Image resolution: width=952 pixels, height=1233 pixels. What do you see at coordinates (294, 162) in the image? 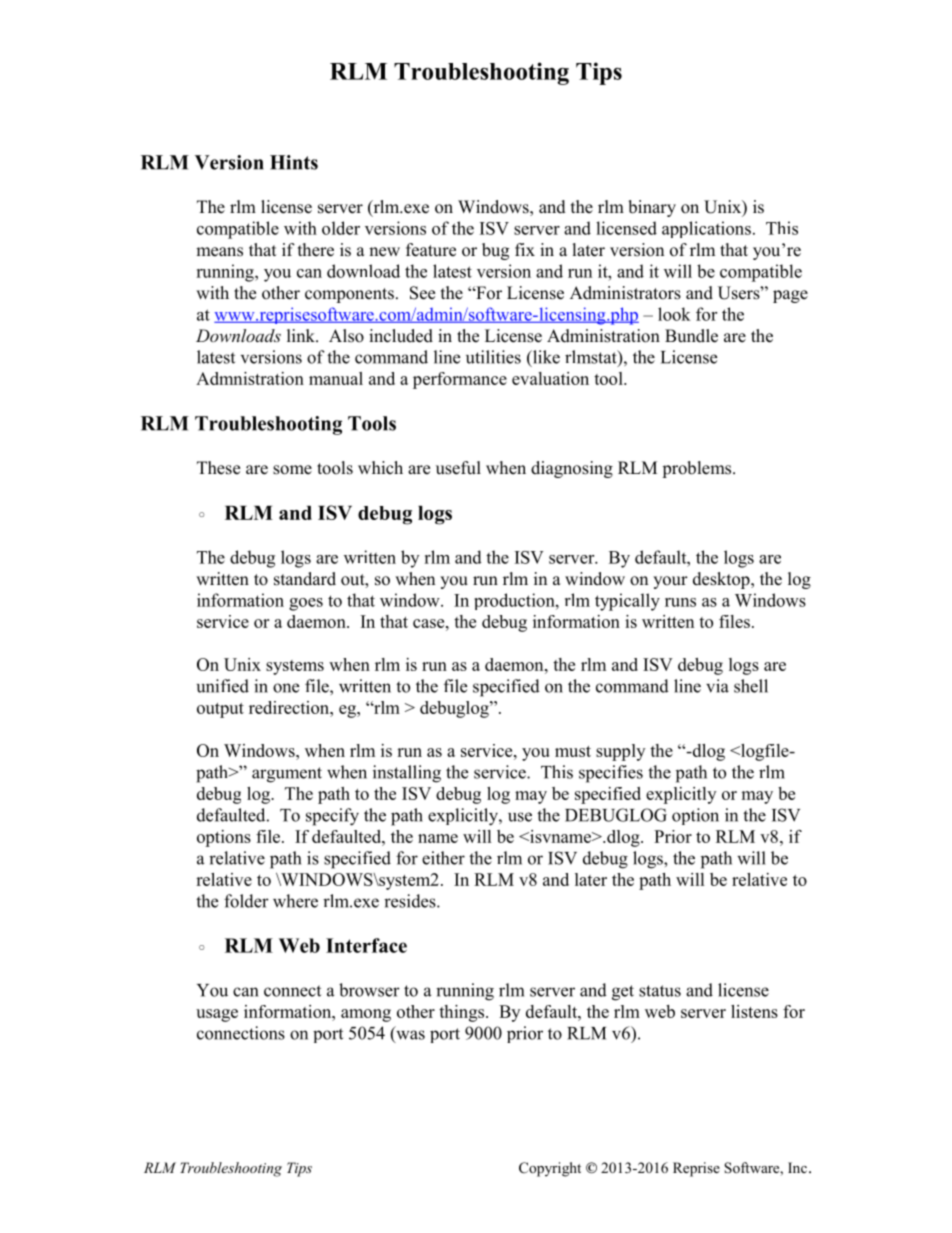
I see `Hints` at bounding box center [294, 162].
